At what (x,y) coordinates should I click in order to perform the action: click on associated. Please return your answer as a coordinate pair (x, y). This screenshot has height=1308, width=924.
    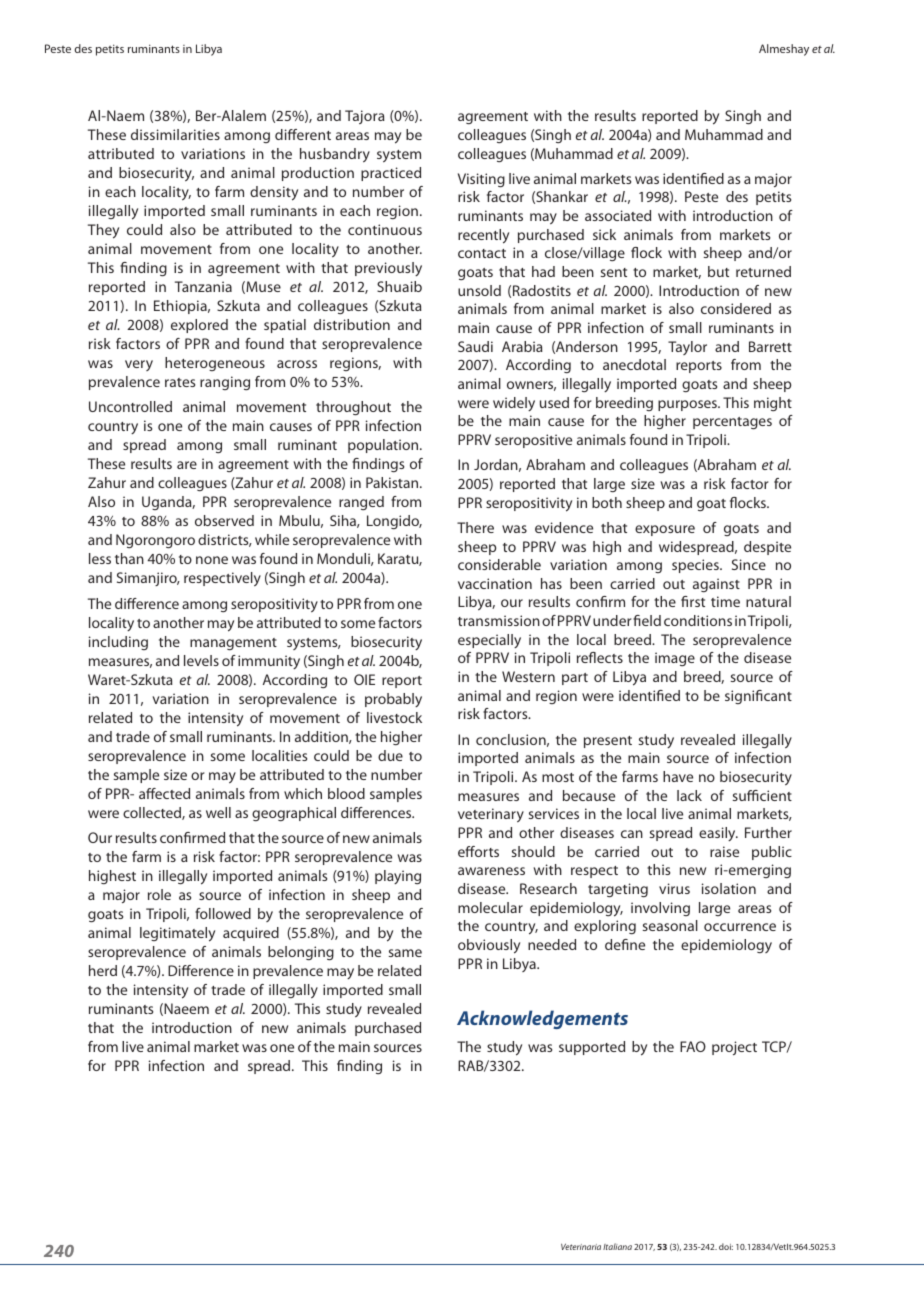
    Looking at the image, I should click on (618, 215).
